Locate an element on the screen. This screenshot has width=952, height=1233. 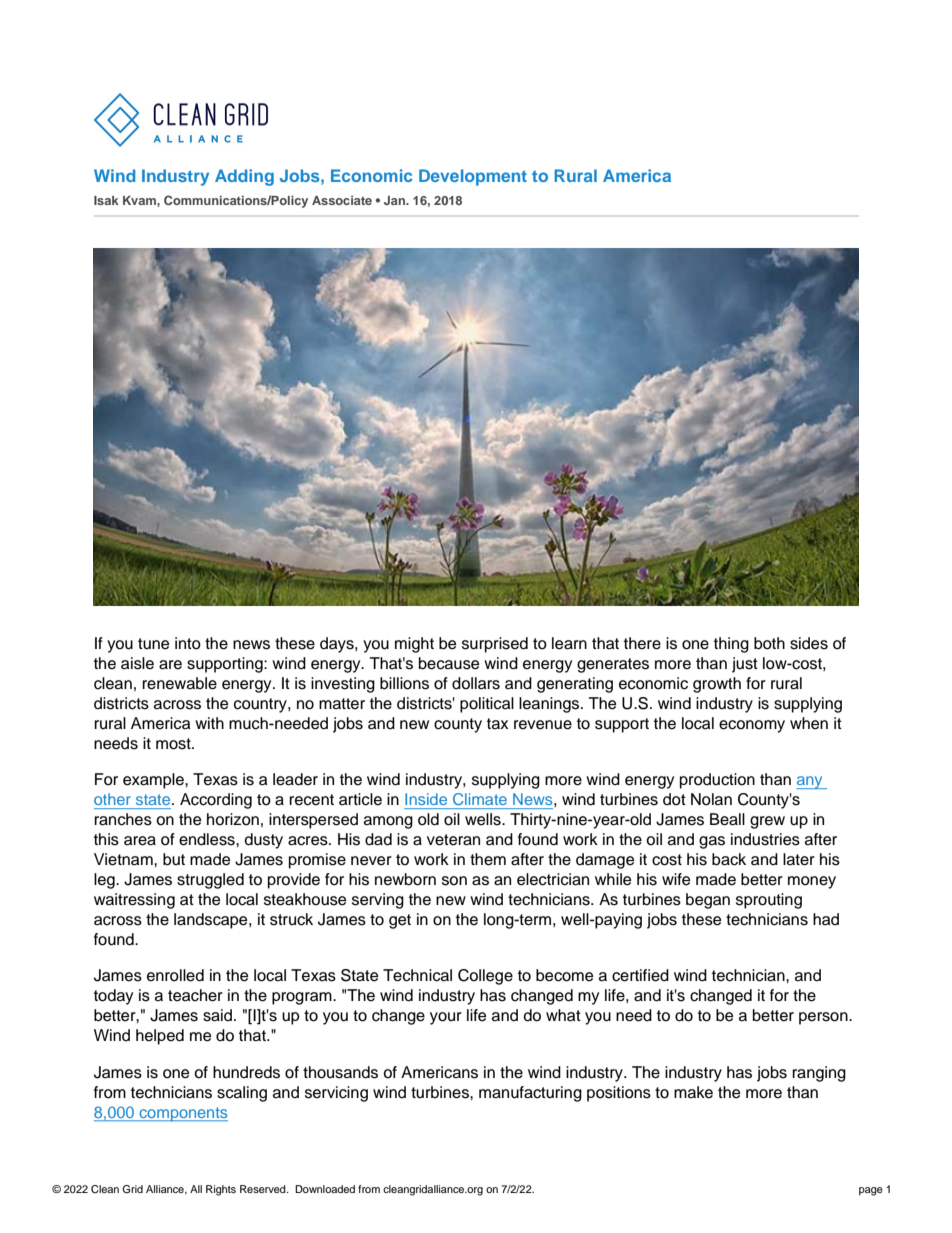
Jan is located at coordinates (396, 200).
